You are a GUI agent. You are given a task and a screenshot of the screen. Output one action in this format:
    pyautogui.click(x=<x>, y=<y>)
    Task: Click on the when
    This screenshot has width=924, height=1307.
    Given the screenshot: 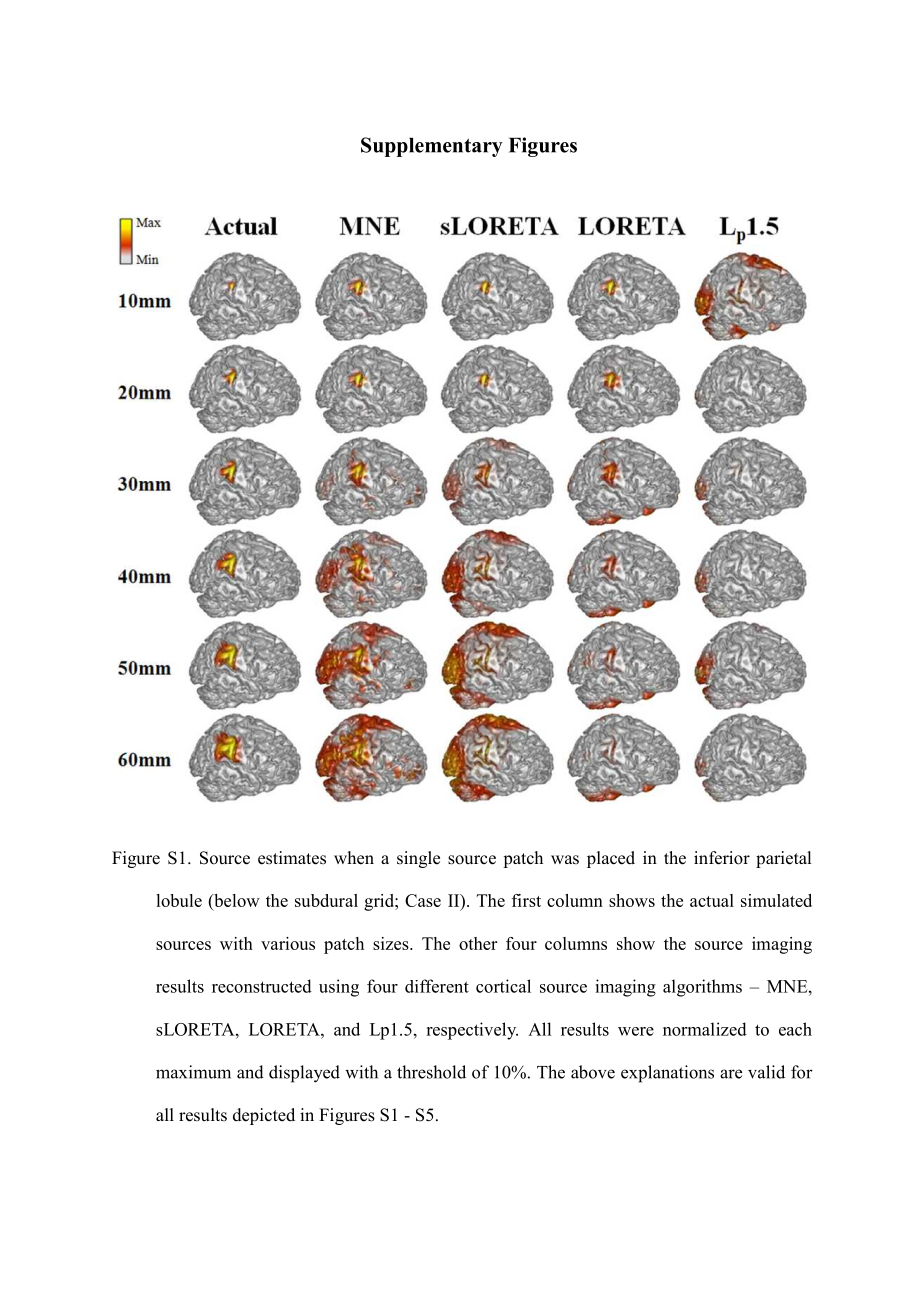 What is the action you would take?
    pyautogui.click(x=354, y=858)
